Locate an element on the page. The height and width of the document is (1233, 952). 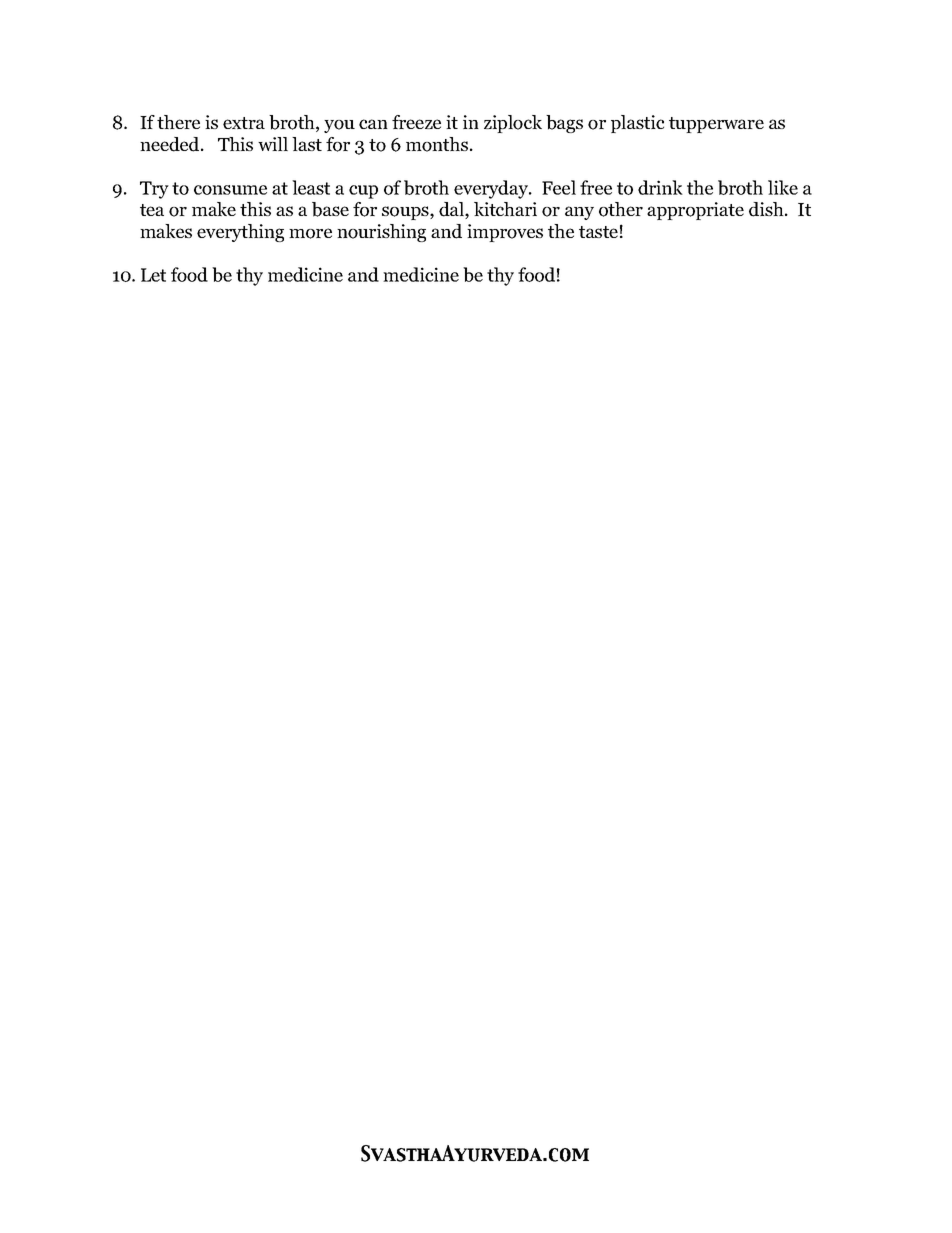
everything is located at coordinates (240, 233).
